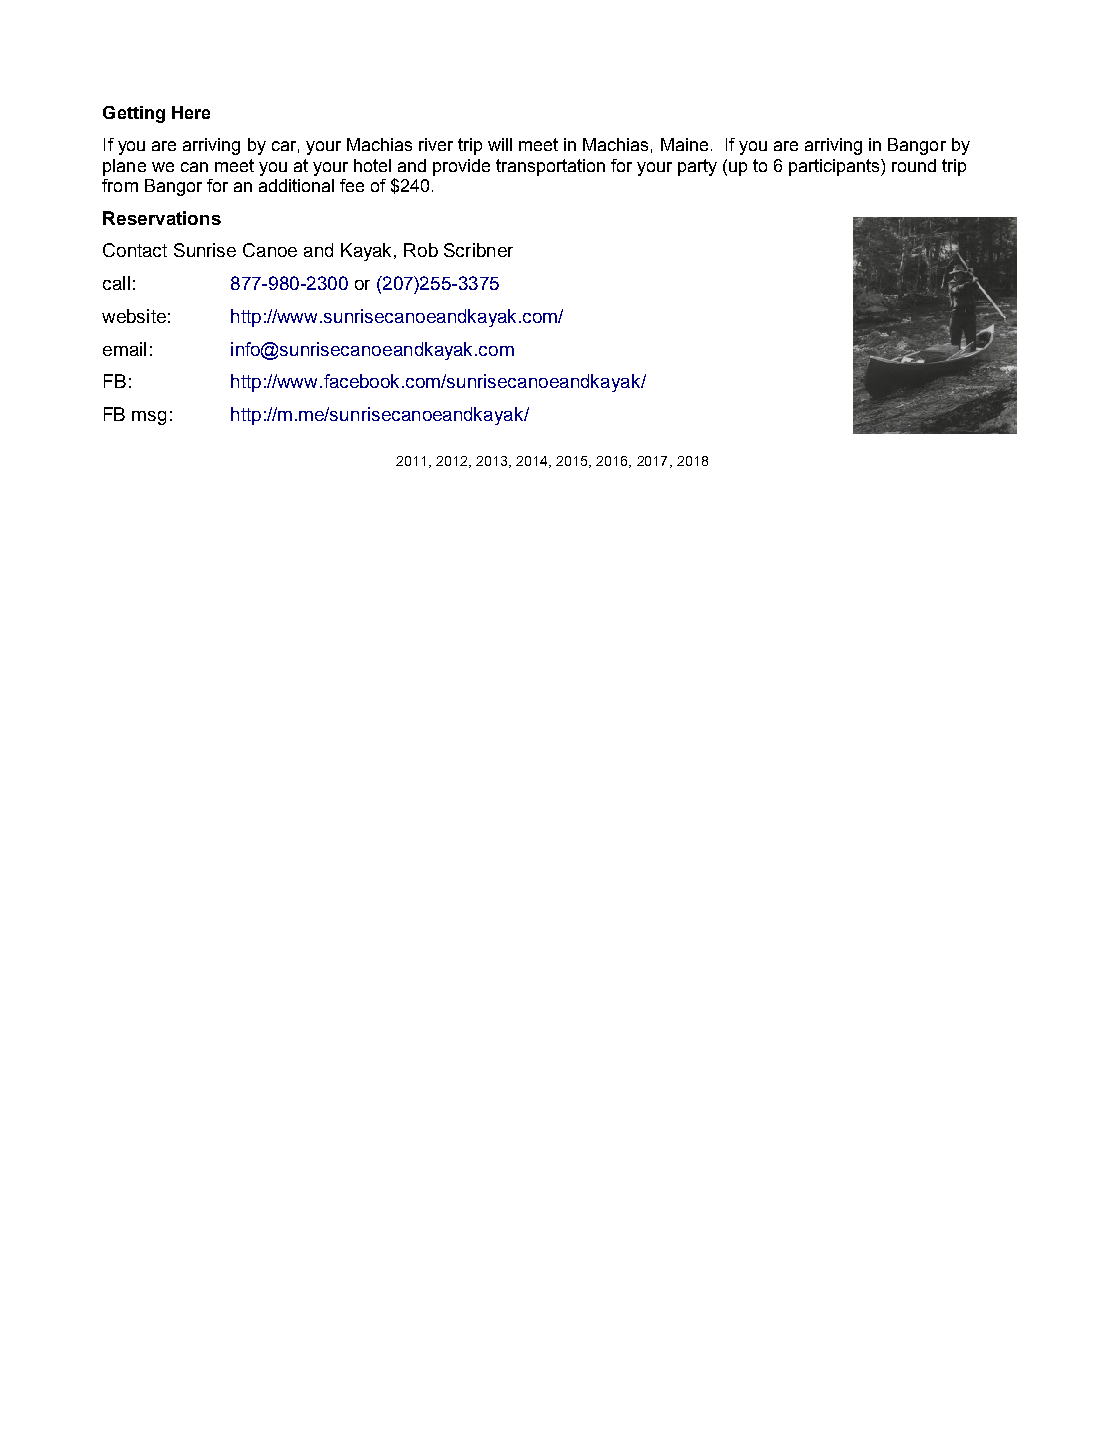 The width and height of the image is (1104, 1429). What do you see at coordinates (116, 283) in the image?
I see `call` at bounding box center [116, 283].
